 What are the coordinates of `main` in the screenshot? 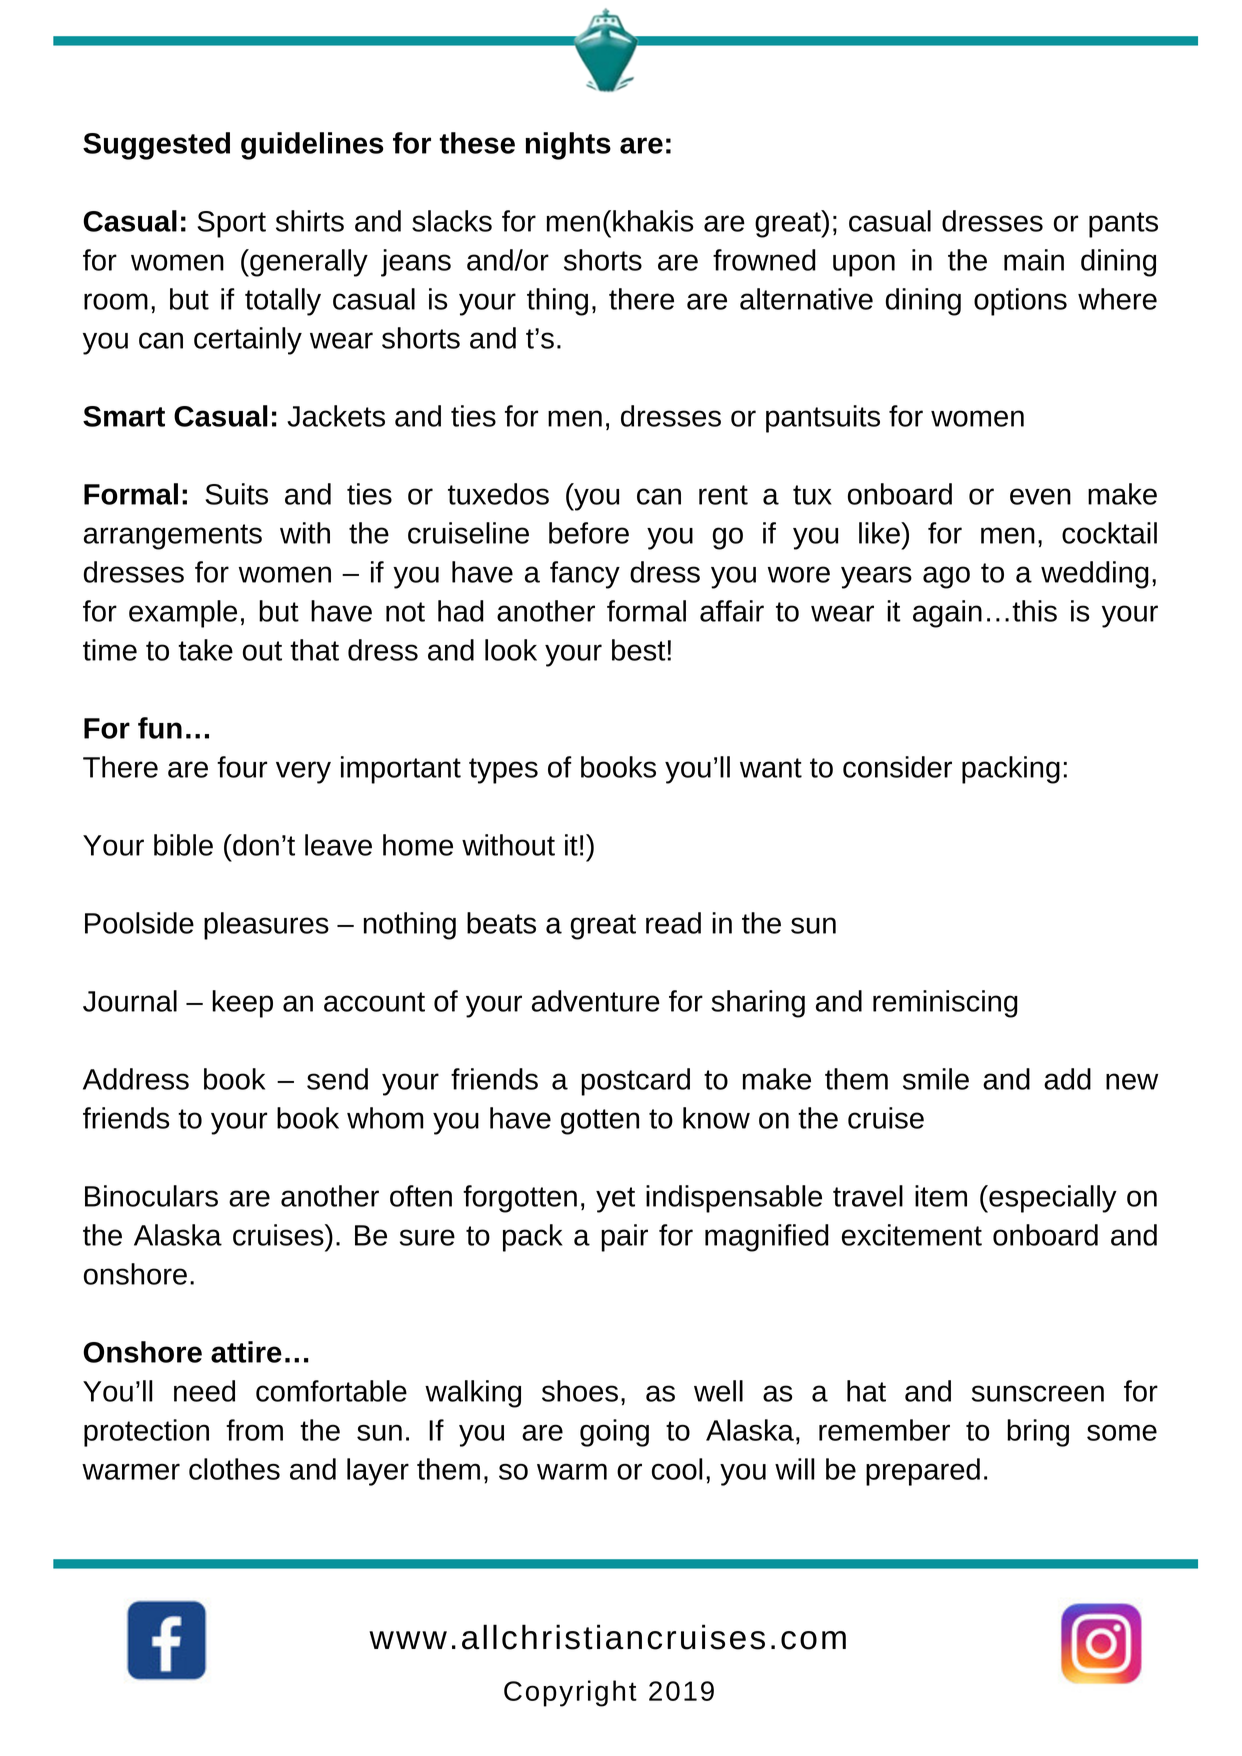 It's located at (1034, 260).
